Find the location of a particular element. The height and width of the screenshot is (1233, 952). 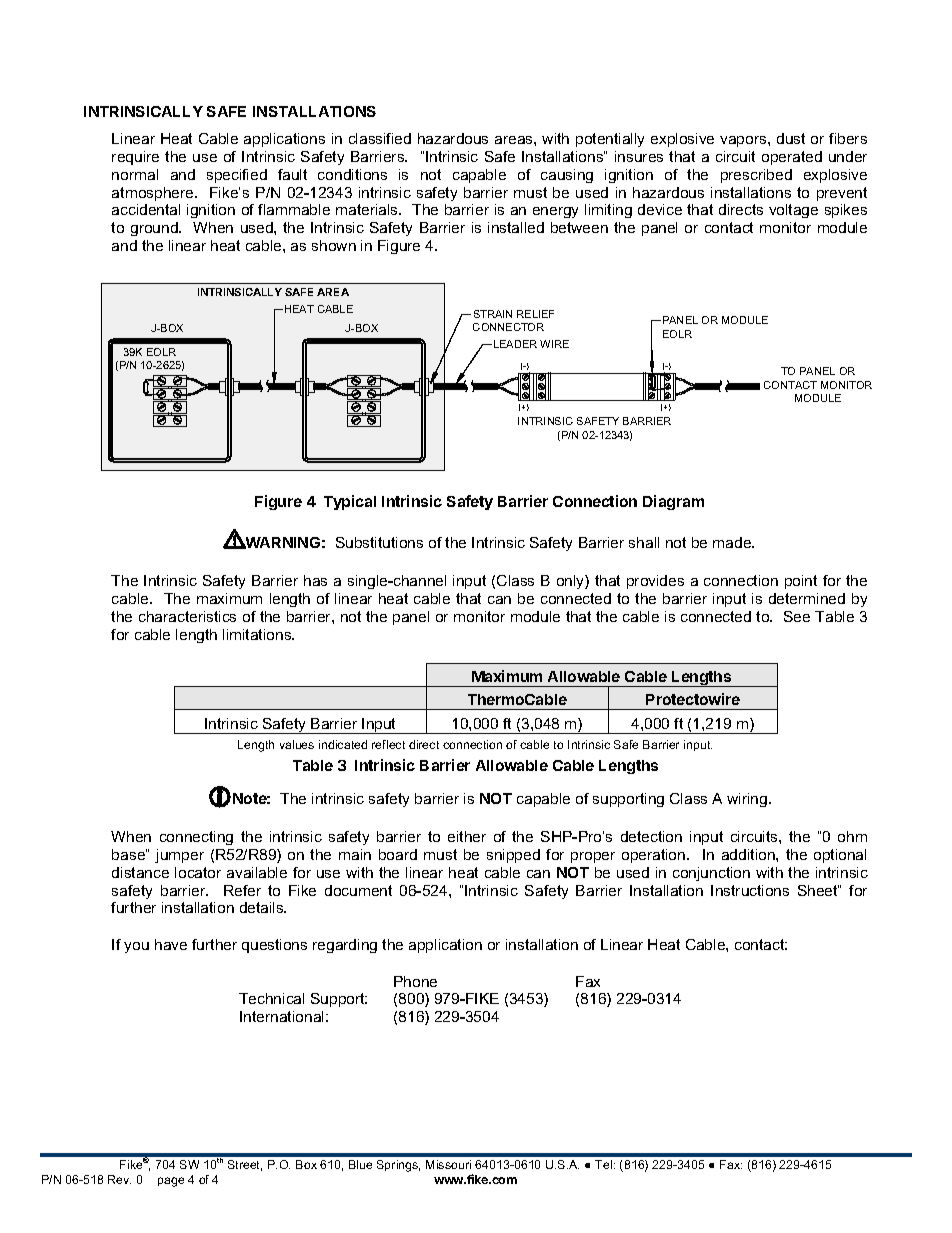

connecting is located at coordinates (196, 838).
